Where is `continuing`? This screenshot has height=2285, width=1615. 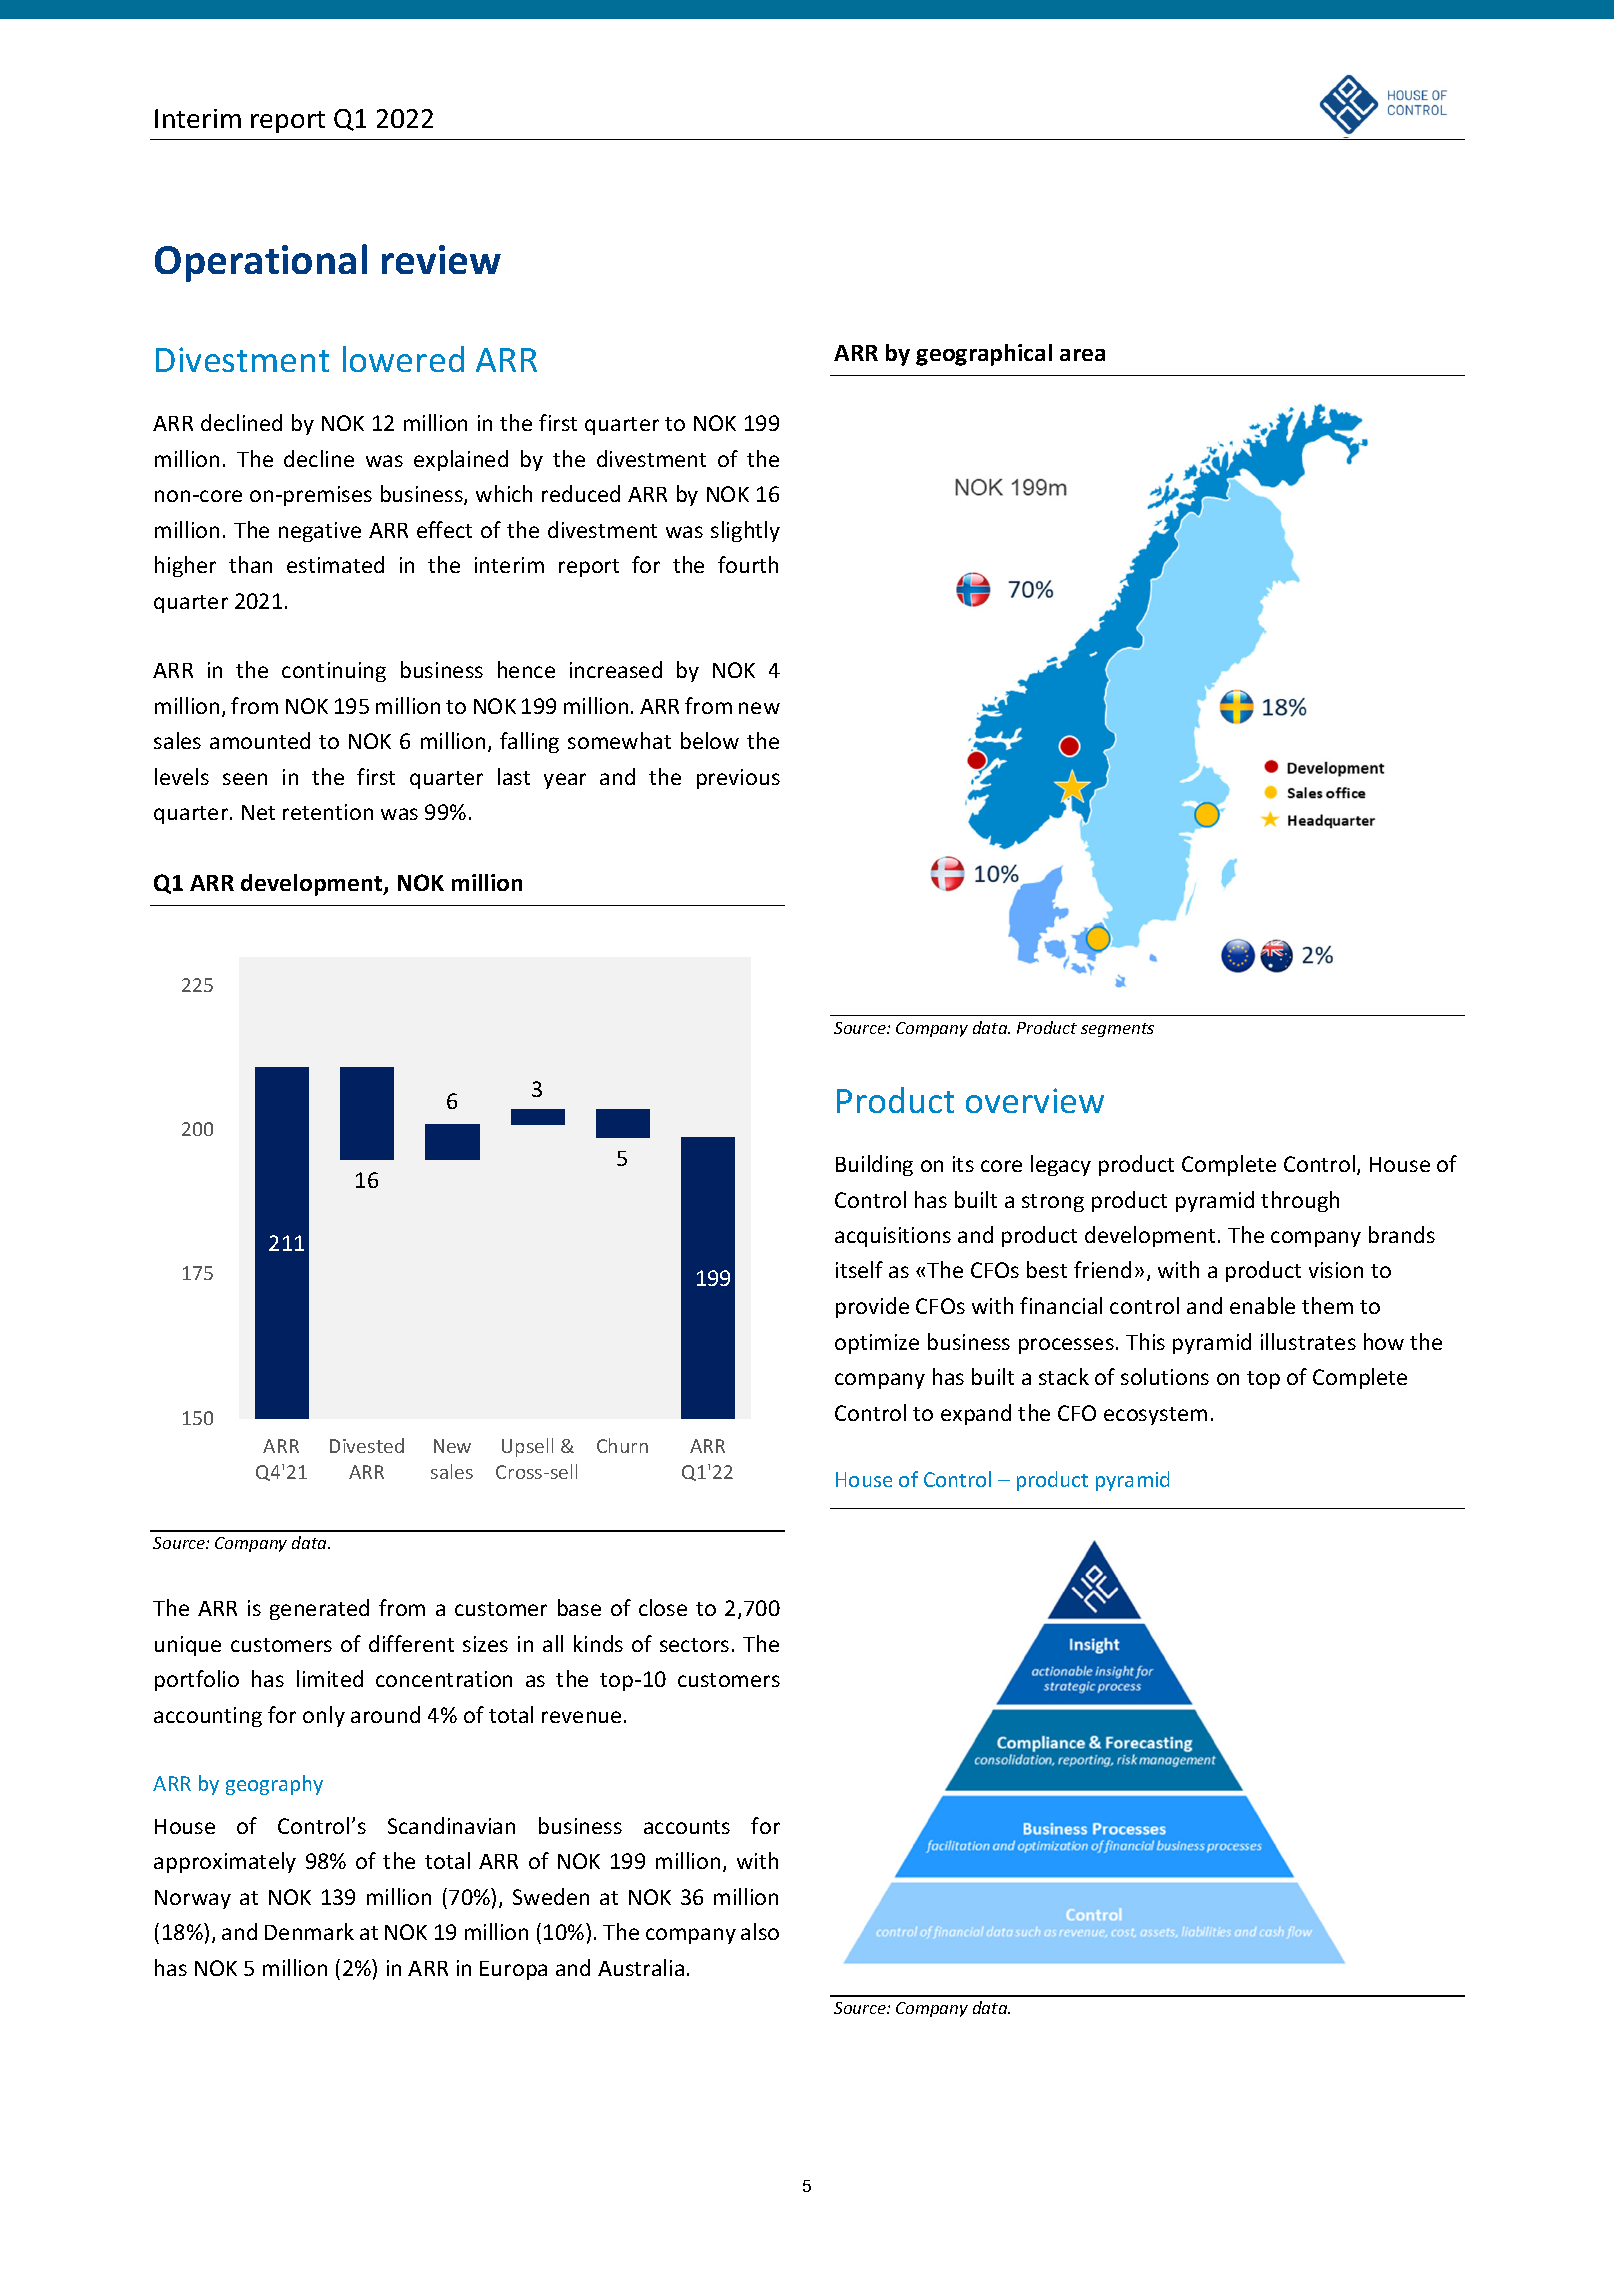 continuing is located at coordinates (334, 672).
